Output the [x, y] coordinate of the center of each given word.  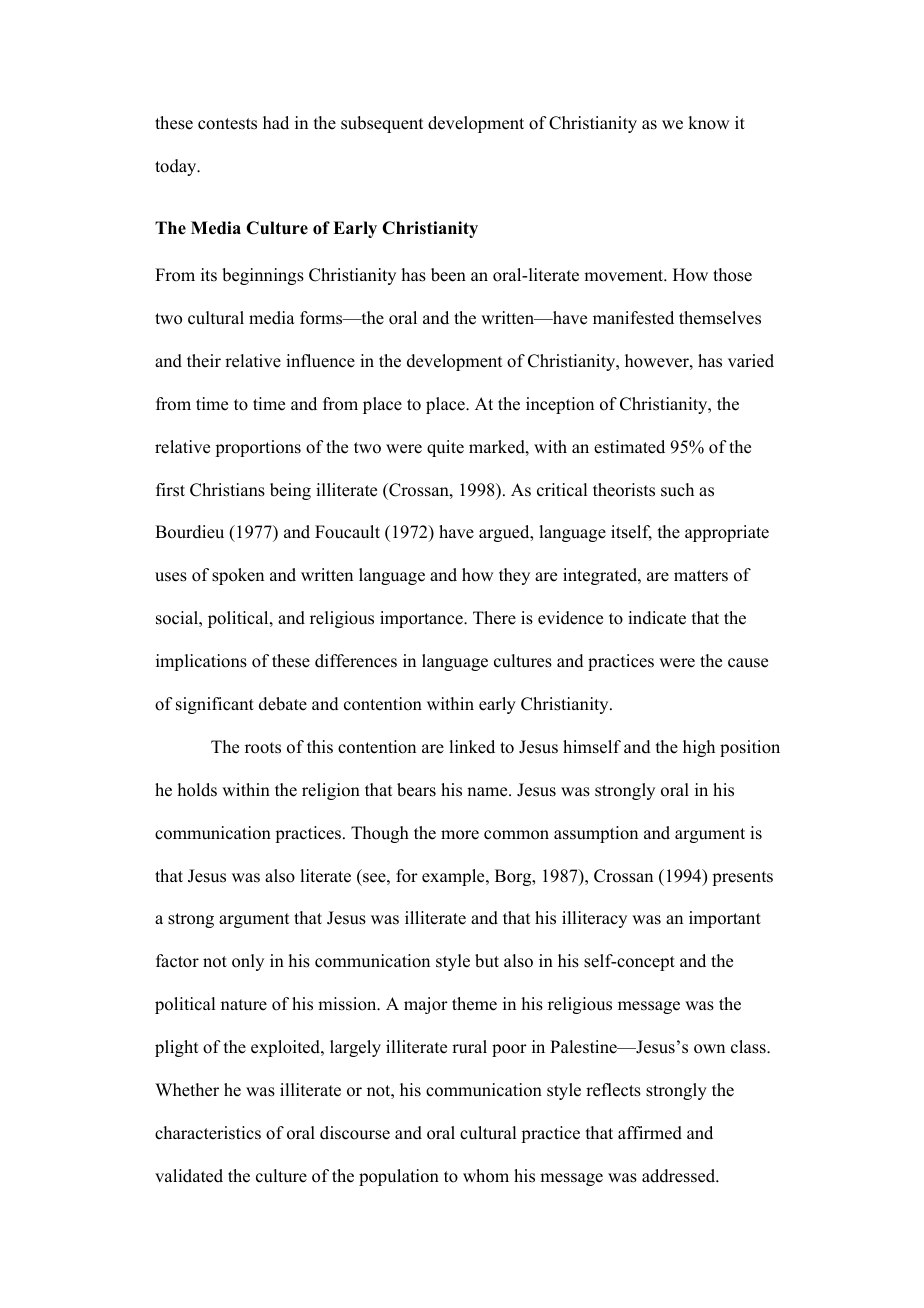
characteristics [208, 1133]
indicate [657, 618]
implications [201, 662]
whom [486, 1176]
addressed [680, 1176]
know [708, 123]
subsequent [382, 124]
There [494, 618]
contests [227, 124]
